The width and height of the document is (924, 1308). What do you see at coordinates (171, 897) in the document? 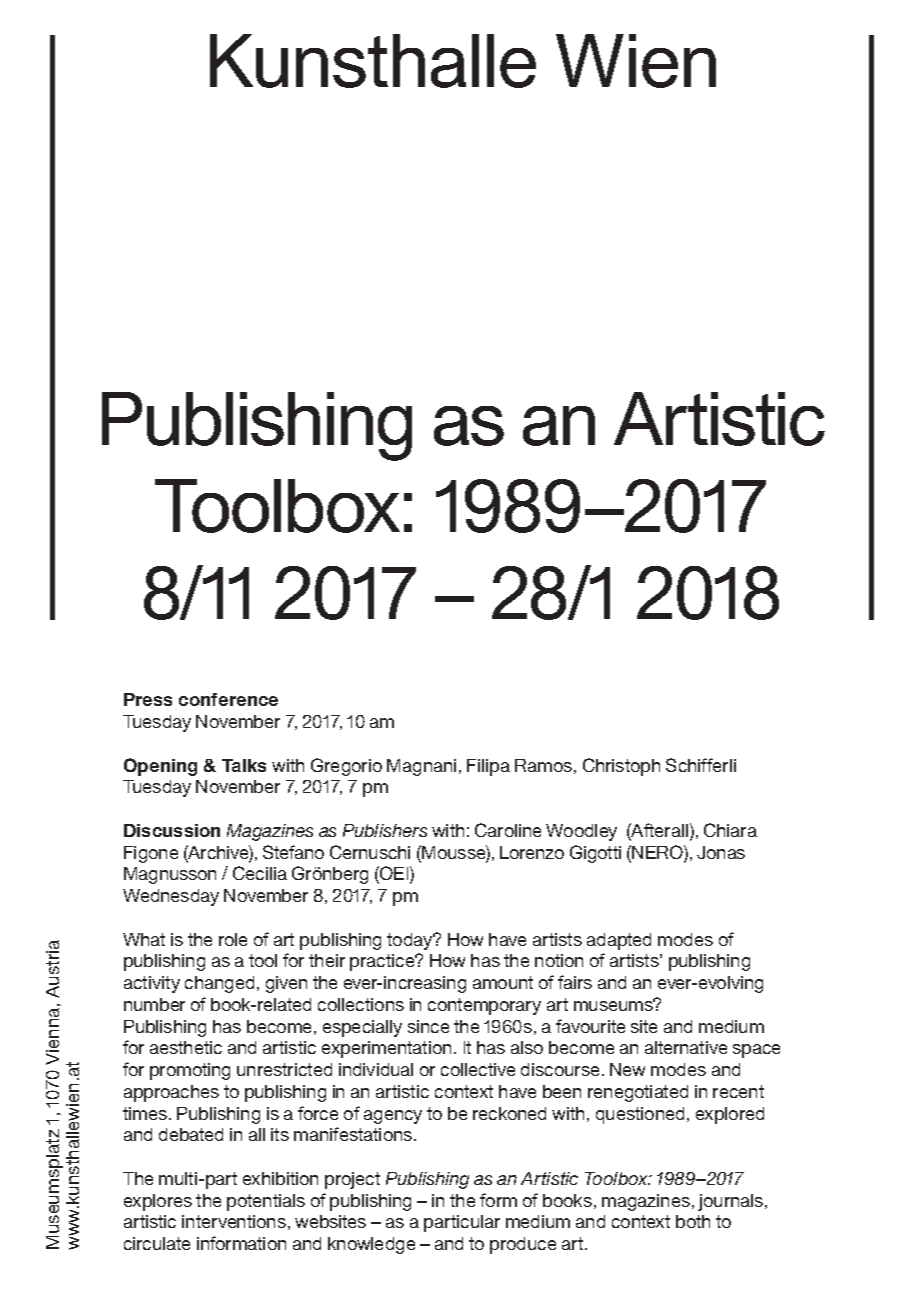
I see `Wednesday` at bounding box center [171, 897].
